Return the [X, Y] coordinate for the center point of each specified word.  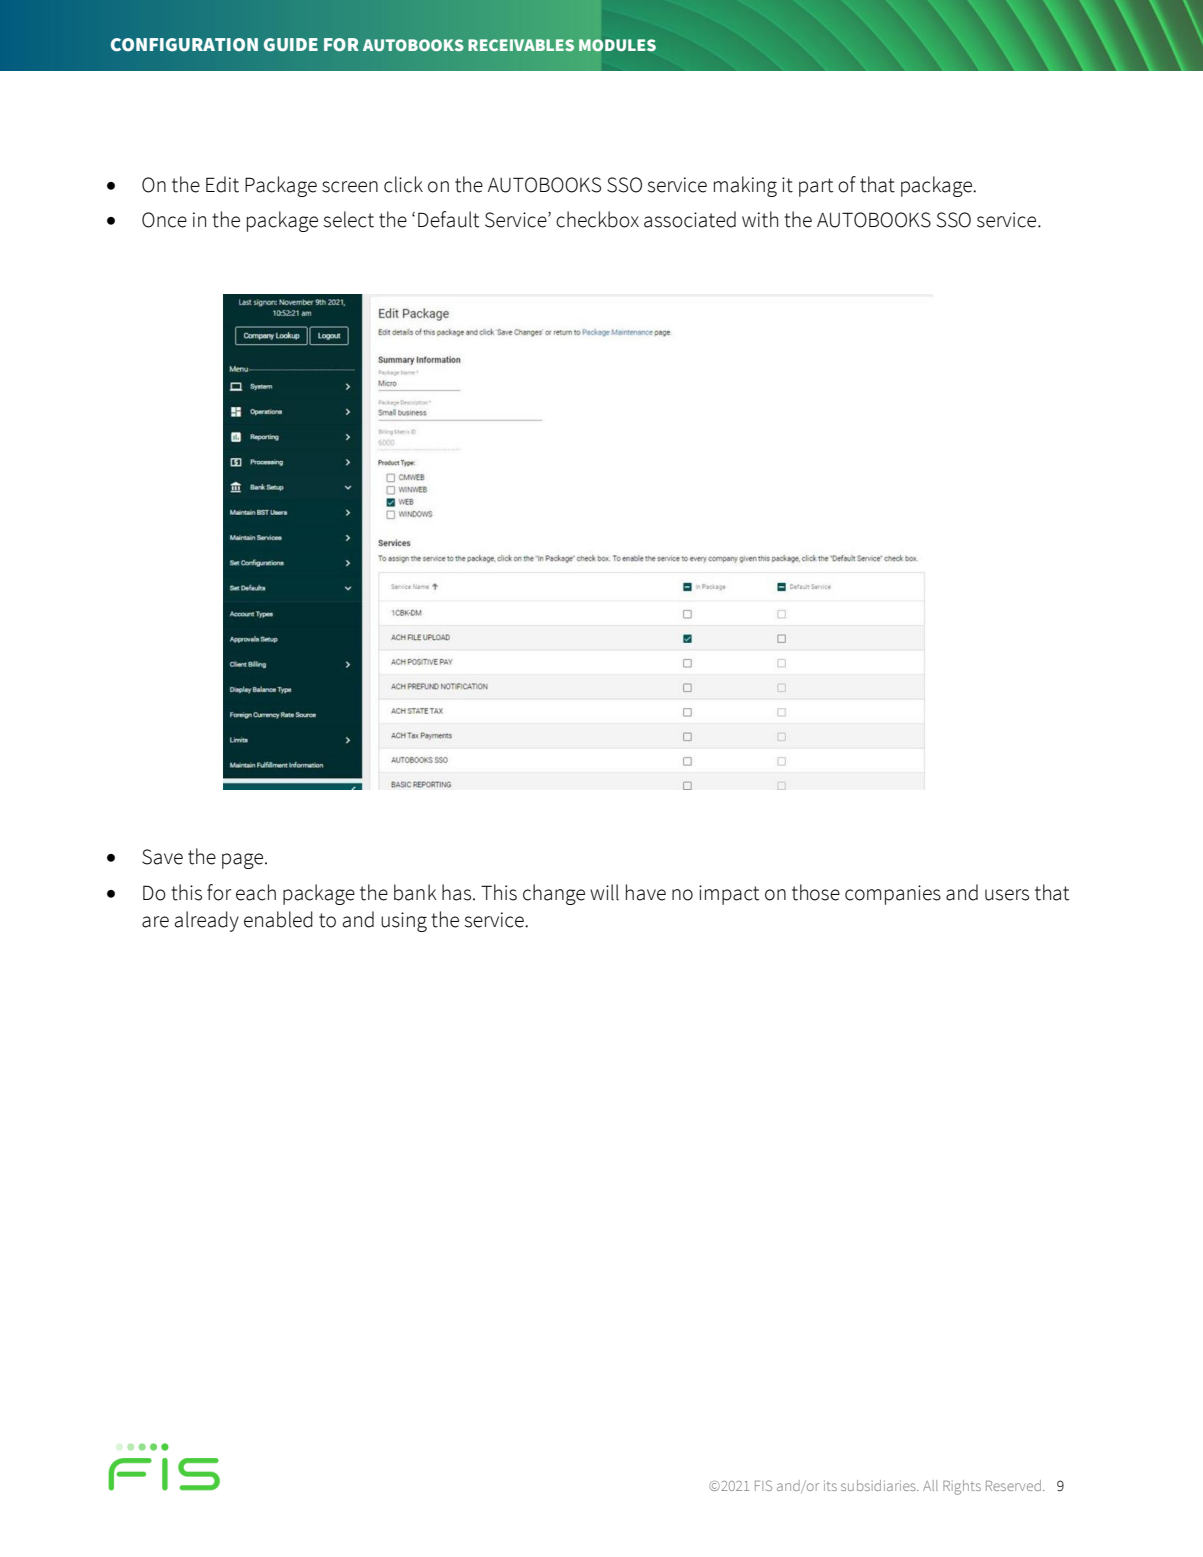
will [604, 892]
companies [893, 895]
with [760, 219]
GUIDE [291, 45]
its [830, 1485]
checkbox [597, 219]
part [816, 187]
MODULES [617, 45]
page [244, 861]
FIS [763, 1485]
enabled [278, 919]
